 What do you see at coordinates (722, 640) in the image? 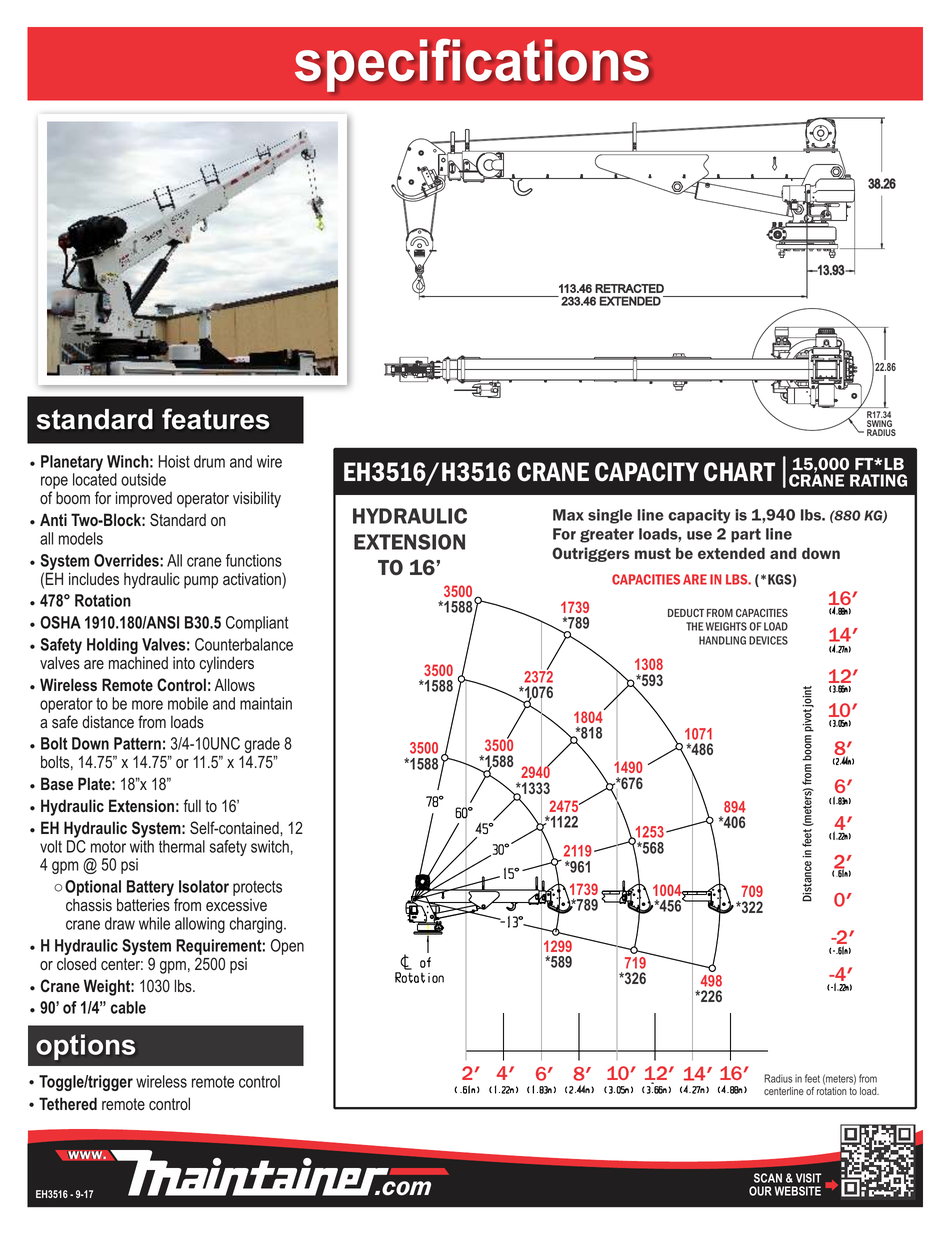
I see `HANDLING` at bounding box center [722, 640].
